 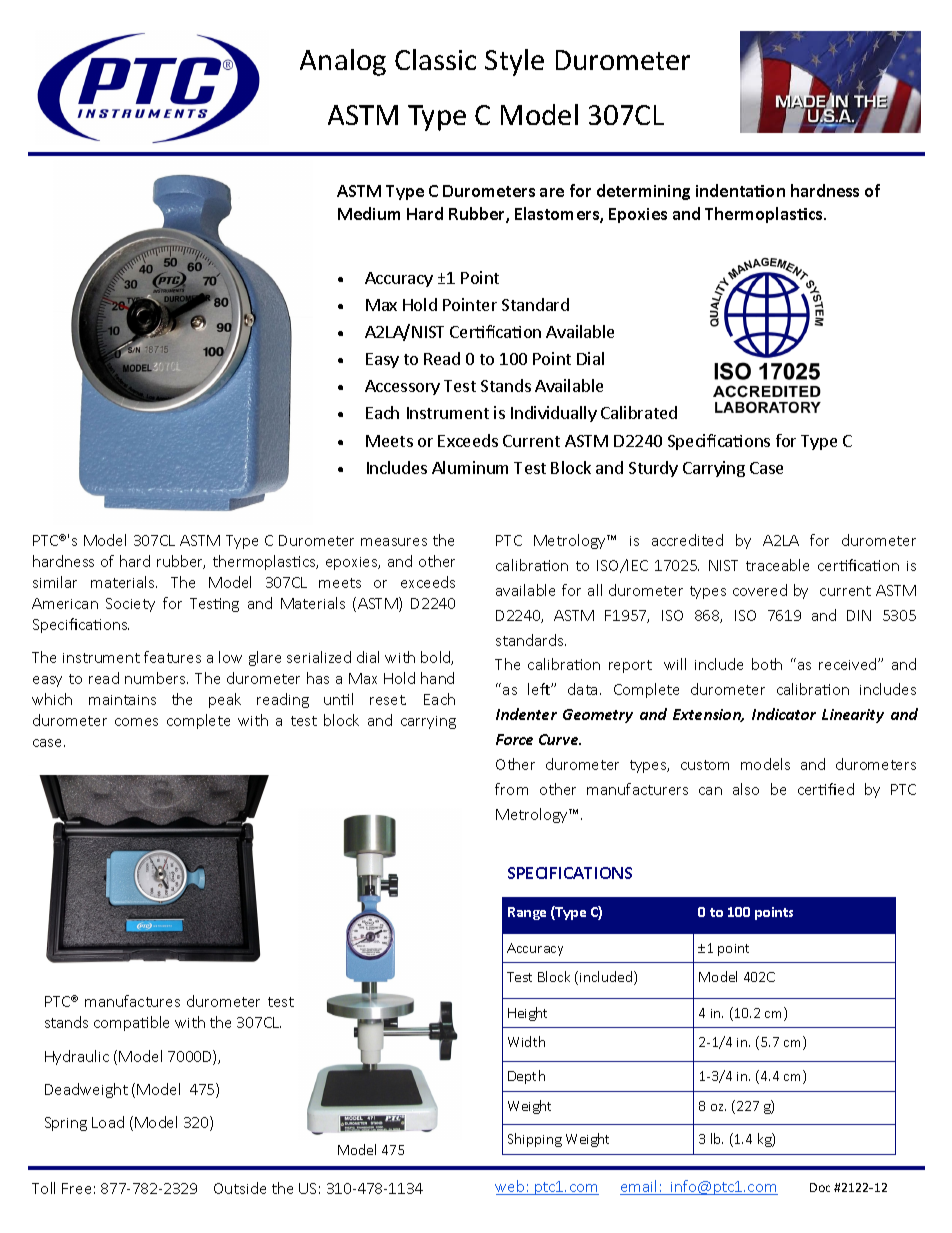 What do you see at coordinates (394, 542) in the image?
I see `measures` at bounding box center [394, 542].
